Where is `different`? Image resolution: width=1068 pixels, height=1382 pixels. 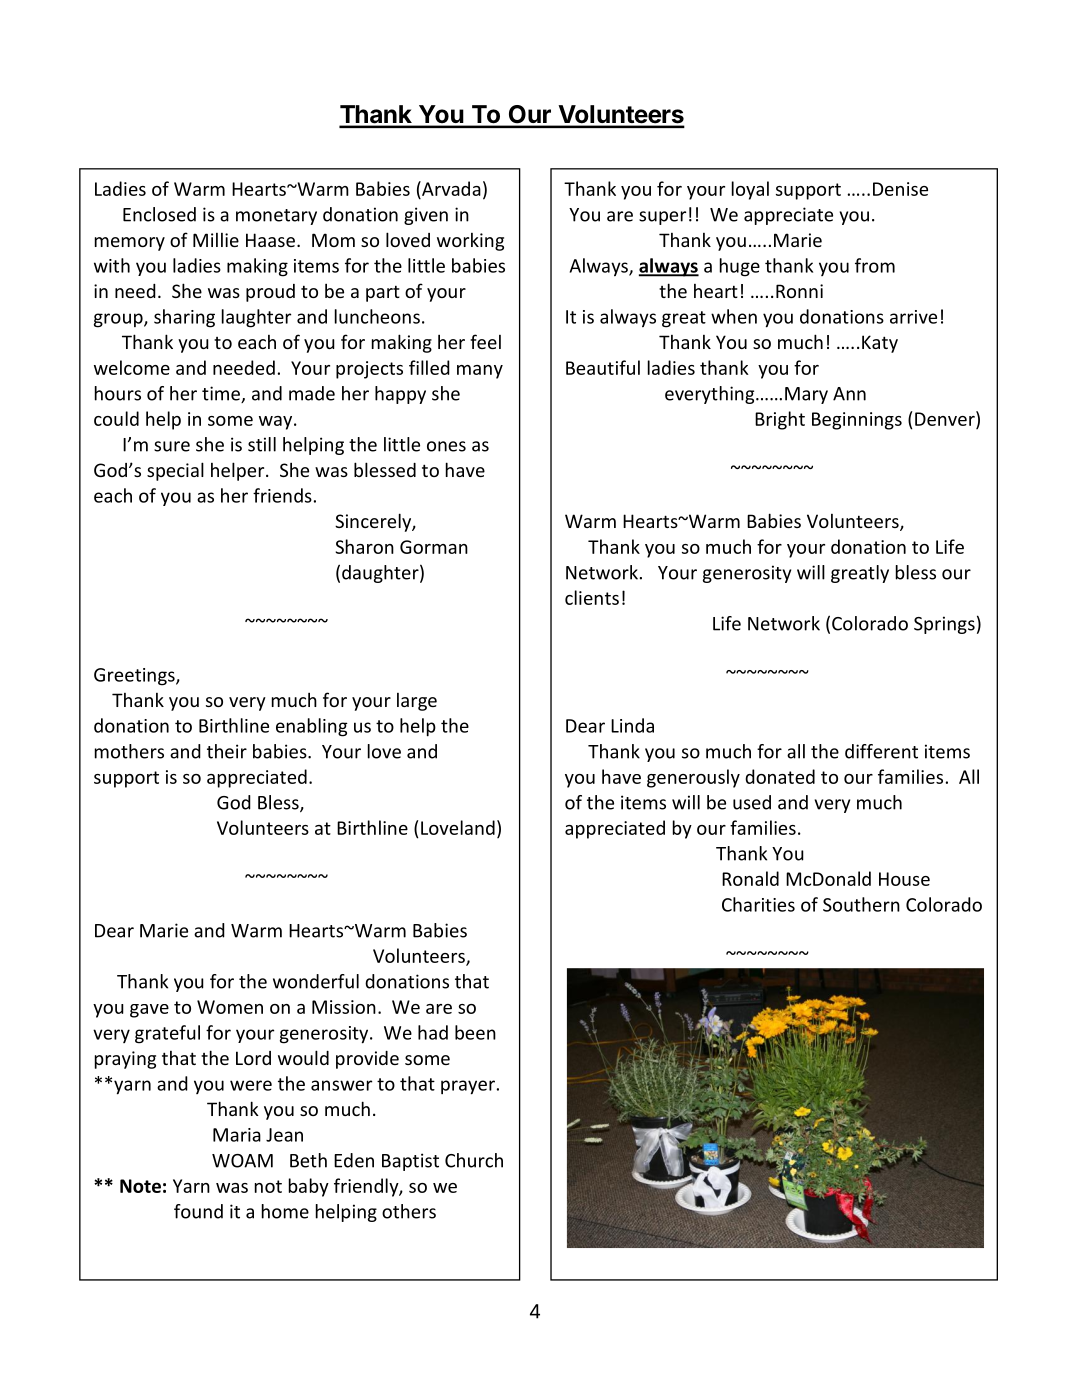
different is located at coordinates (881, 751).
